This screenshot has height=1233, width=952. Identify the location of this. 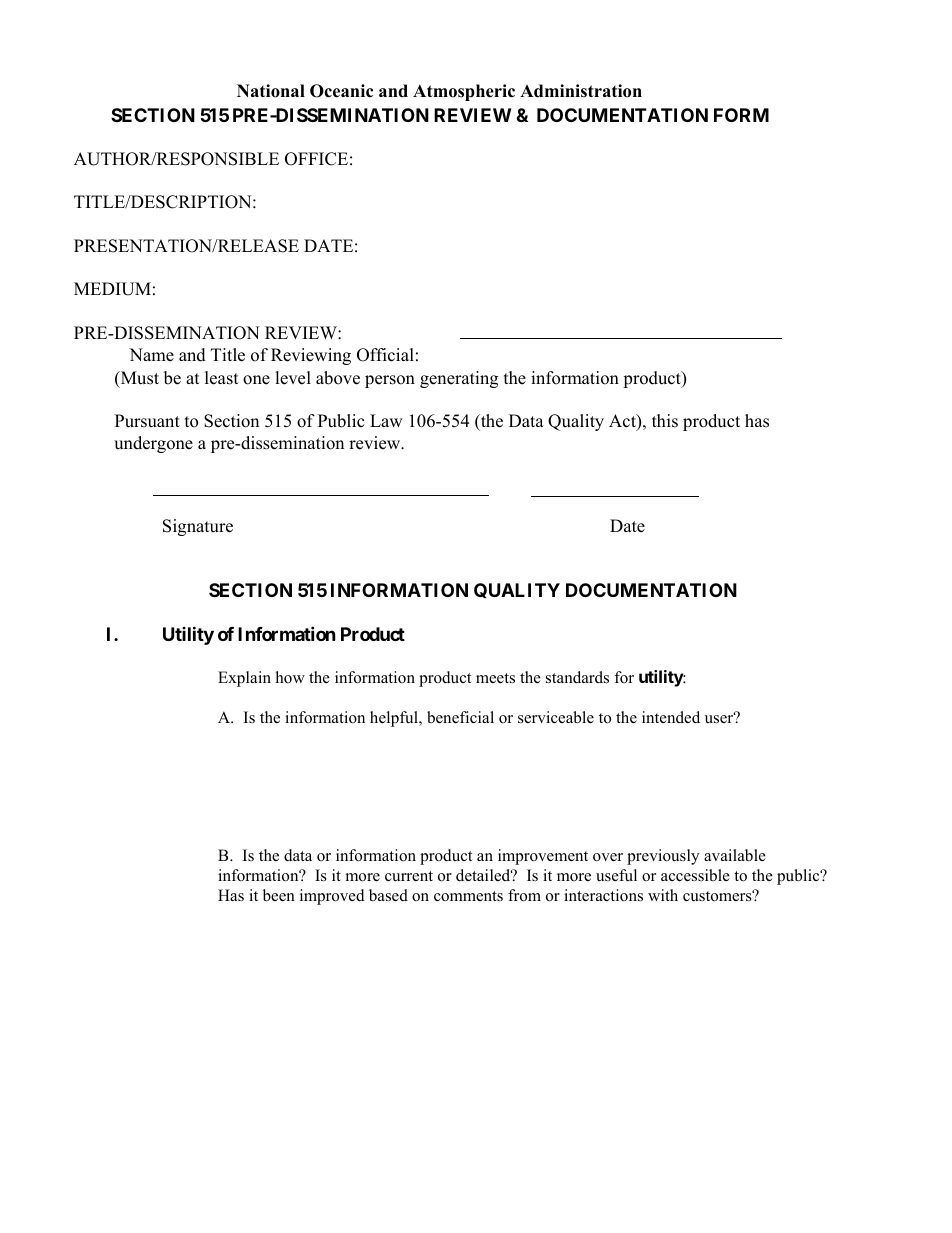
(665, 421).
